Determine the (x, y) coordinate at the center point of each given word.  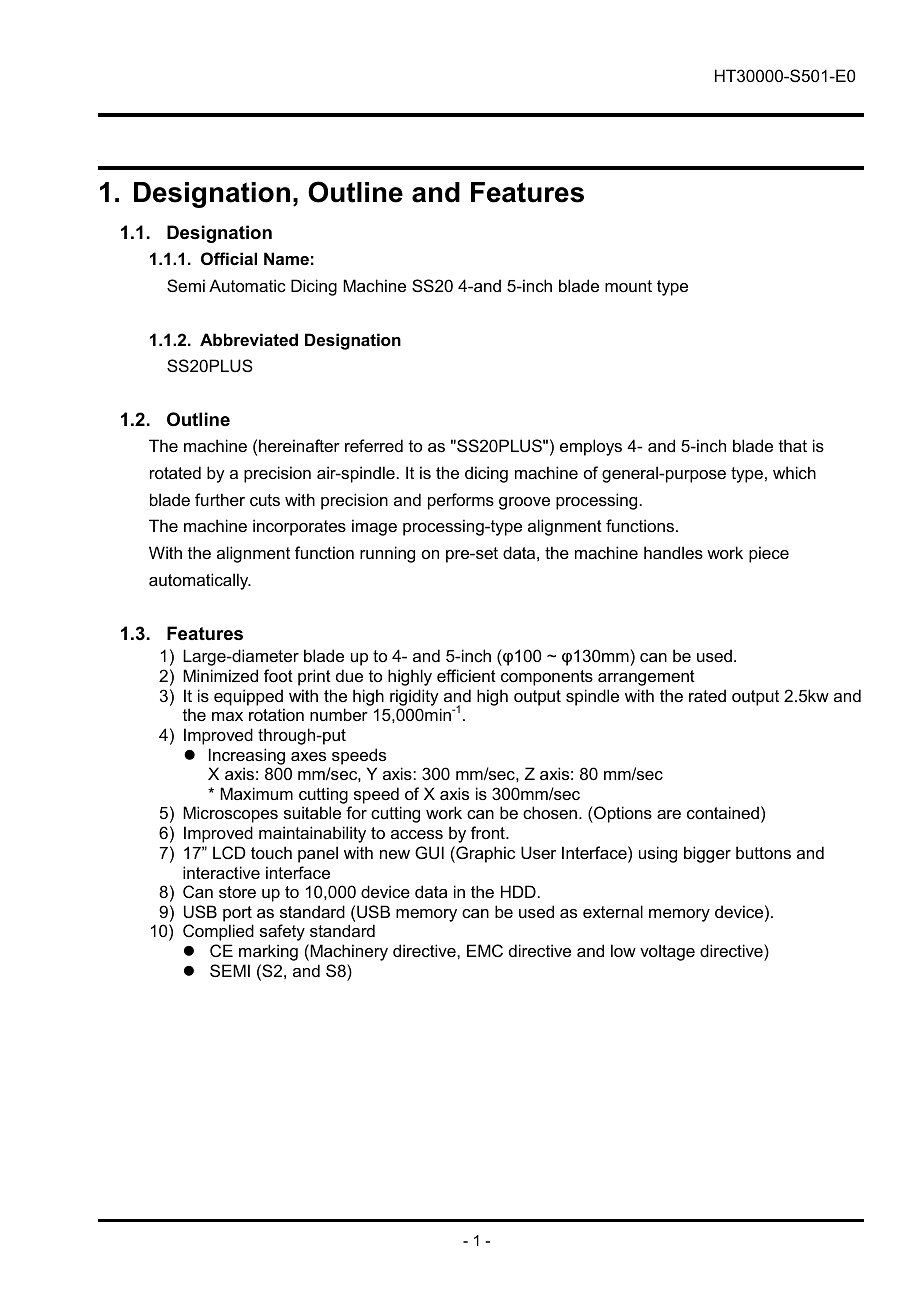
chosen (550, 812)
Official (229, 258)
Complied (218, 932)
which (794, 472)
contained (723, 812)
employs (591, 447)
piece (769, 554)
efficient (466, 675)
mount (628, 286)
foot (278, 675)
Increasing (247, 756)
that (793, 445)
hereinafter (299, 445)
